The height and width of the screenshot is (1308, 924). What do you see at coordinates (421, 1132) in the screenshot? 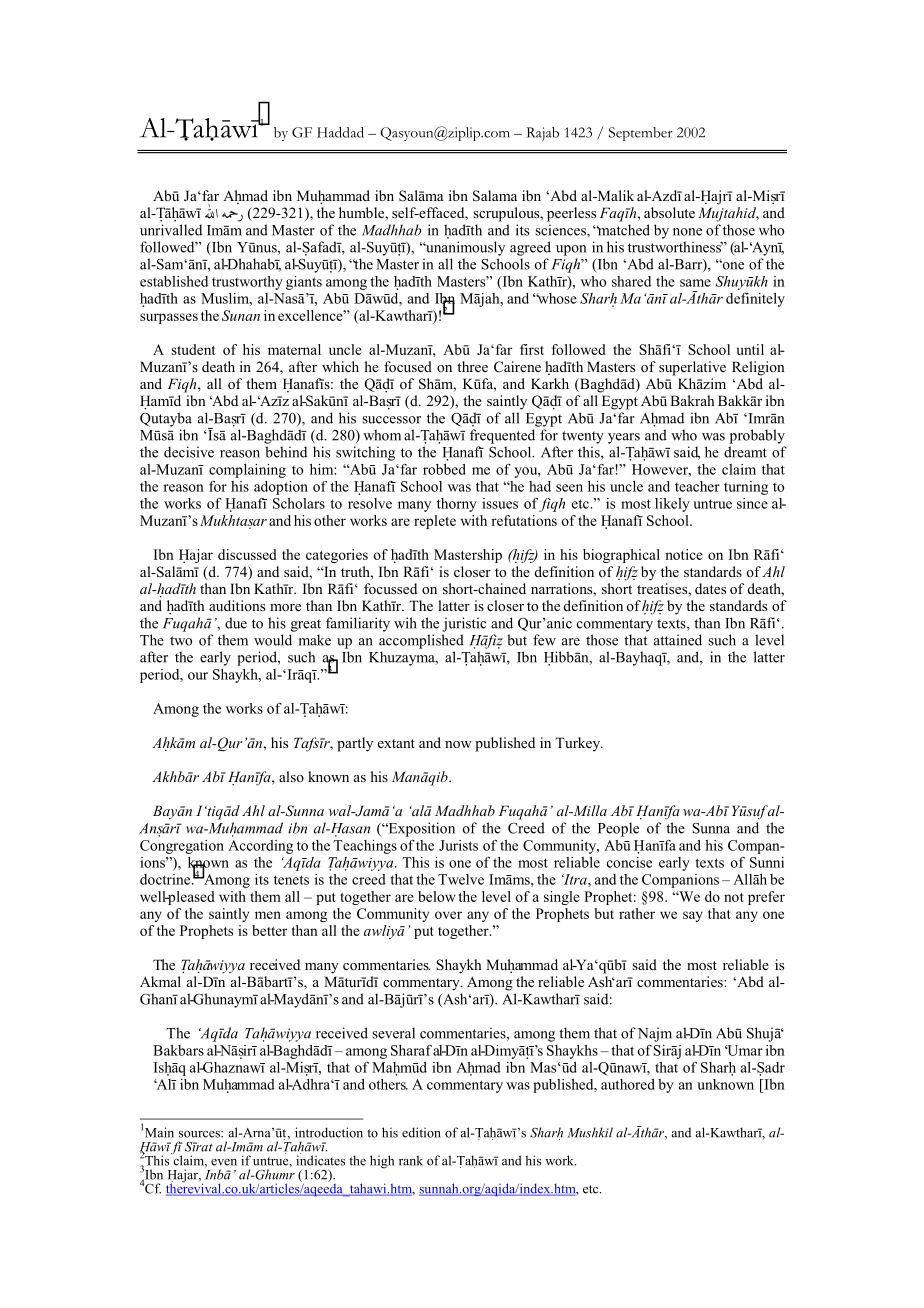
I see `edition` at bounding box center [421, 1132].
